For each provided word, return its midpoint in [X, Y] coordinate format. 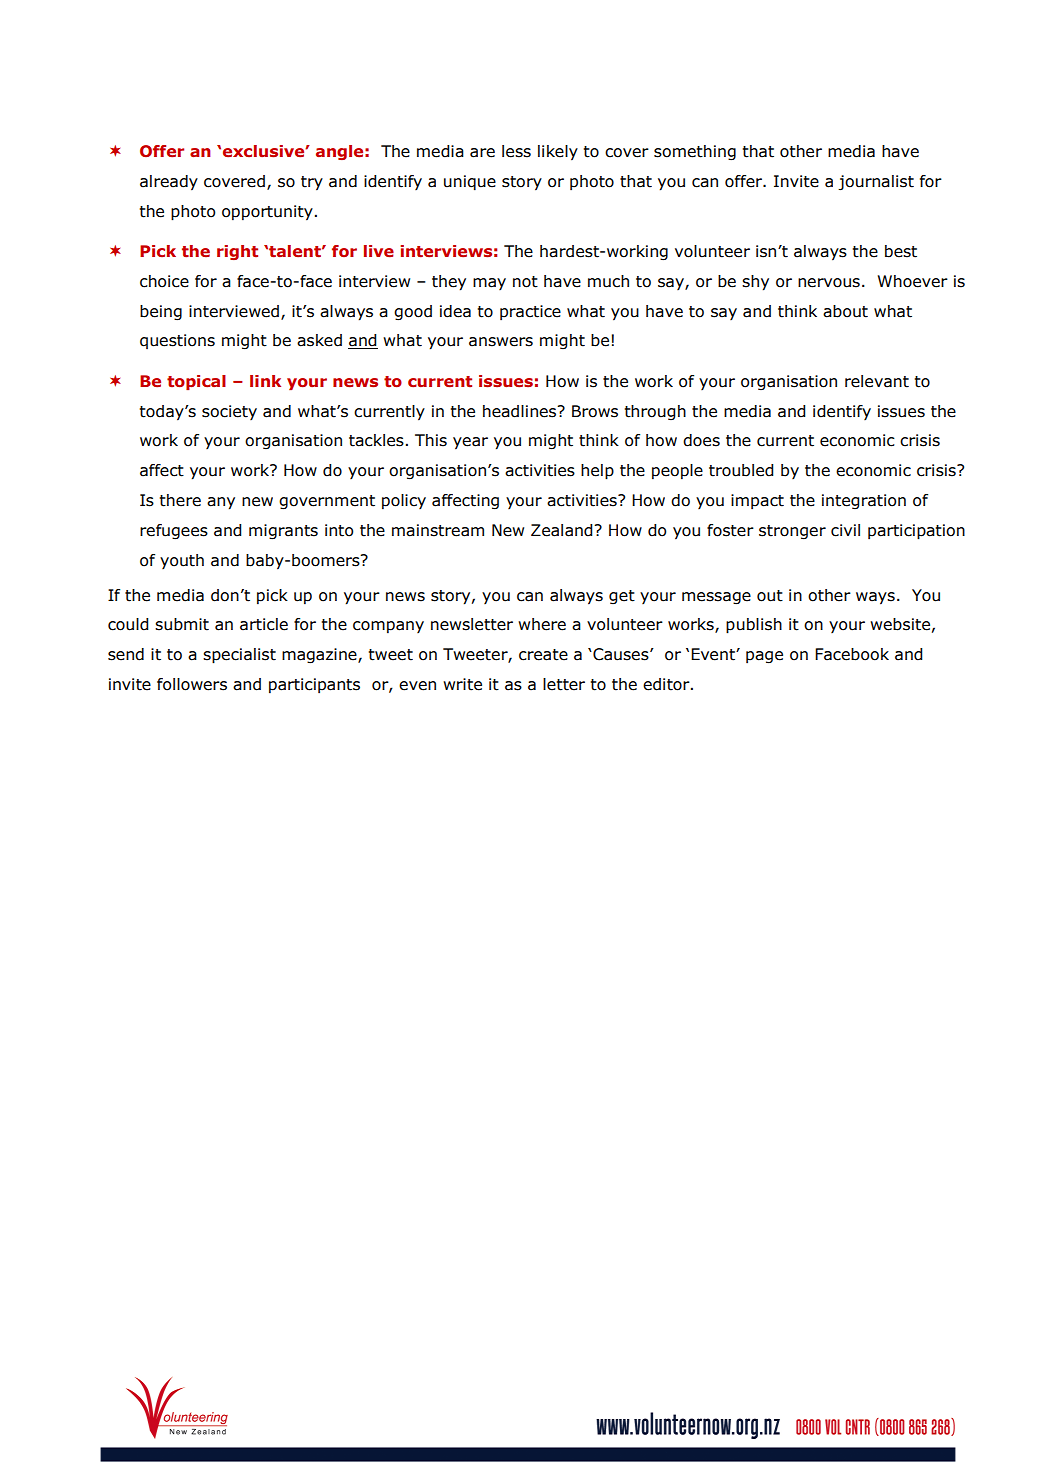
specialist [239, 656]
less [516, 151]
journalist [876, 183]
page [764, 657]
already [169, 183]
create [543, 655]
